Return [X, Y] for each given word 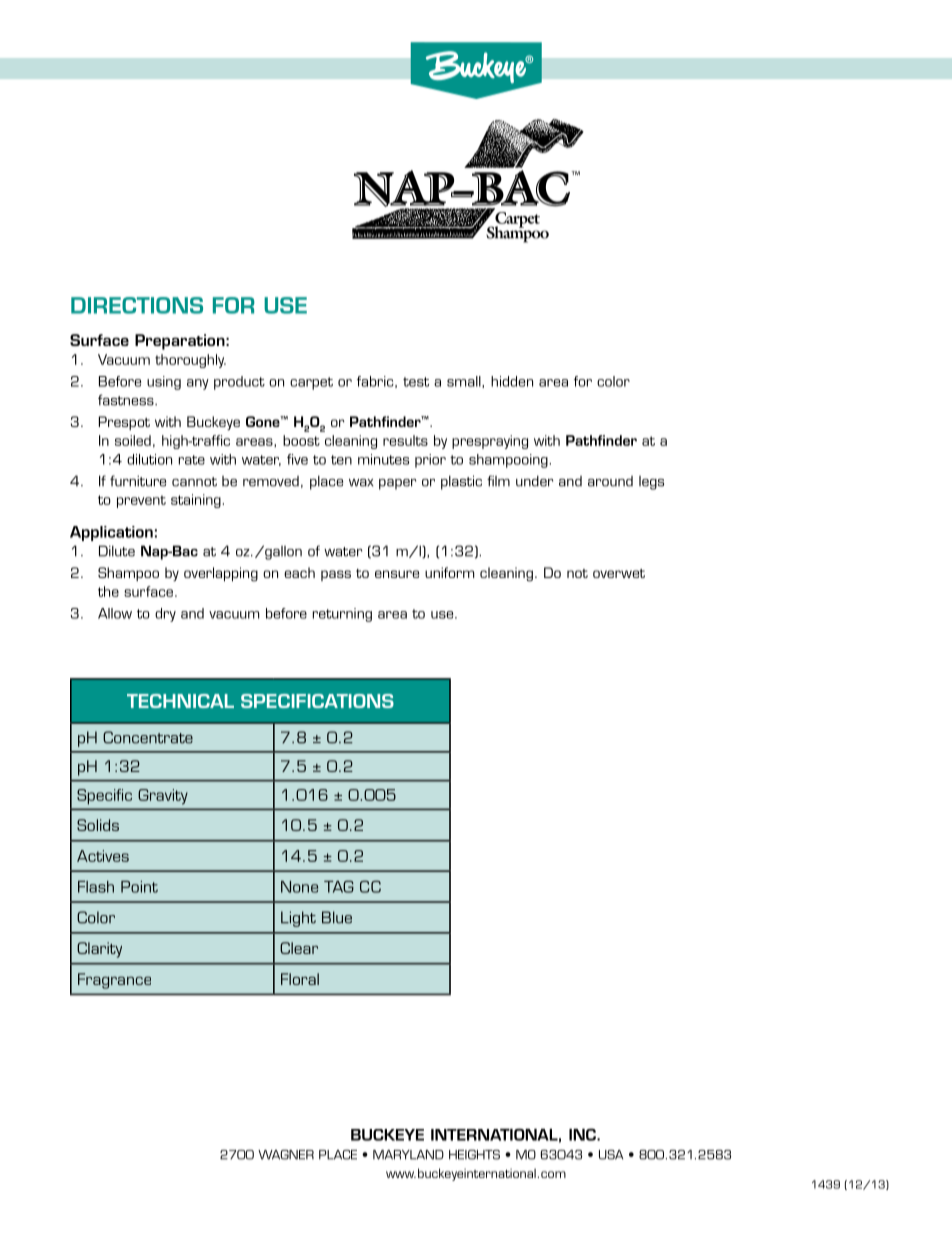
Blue [337, 917]
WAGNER [286, 1155]
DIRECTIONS [137, 305]
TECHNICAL [180, 701]
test [416, 382]
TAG [339, 886]
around [610, 481]
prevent [141, 501]
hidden [512, 381]
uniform [449, 572]
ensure [397, 574]
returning [342, 615]
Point [139, 887]
